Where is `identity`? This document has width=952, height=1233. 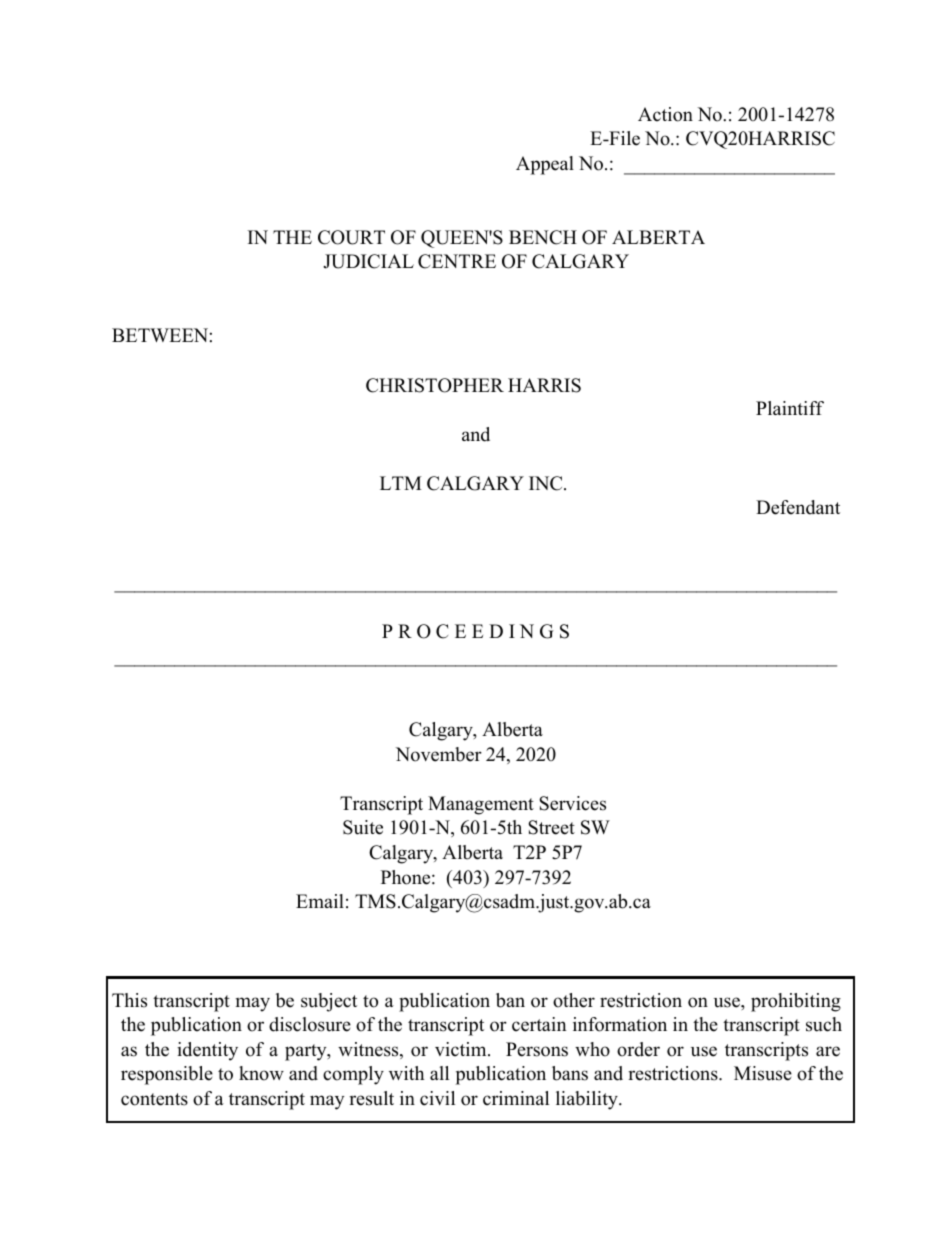
identity is located at coordinates (207, 1051).
